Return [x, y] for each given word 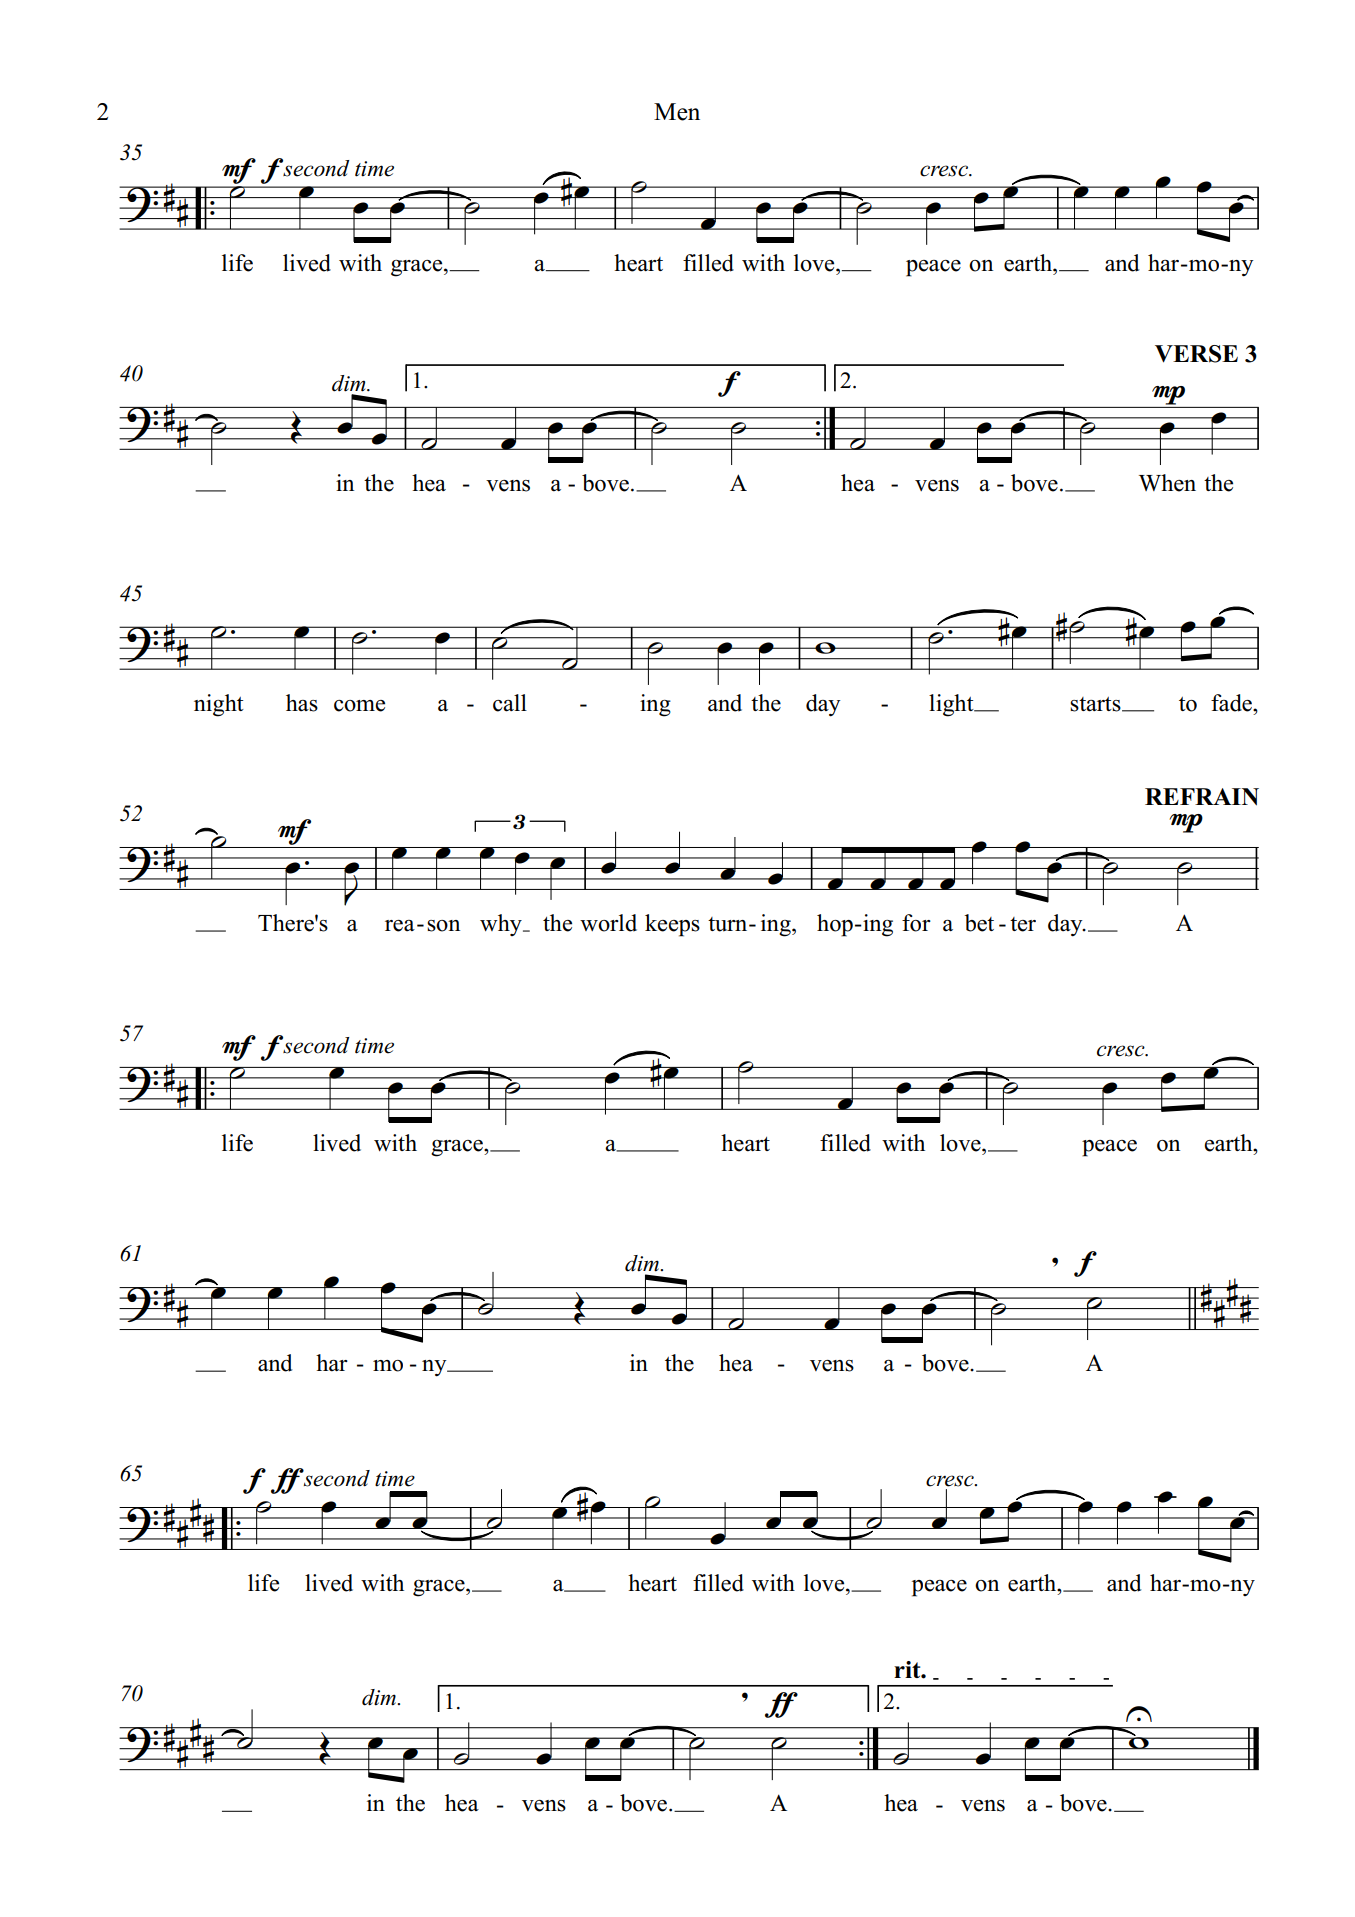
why [502, 925]
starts [1096, 704]
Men [677, 112]
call [510, 703]
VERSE [1196, 354]
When [1167, 483]
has [302, 703]
